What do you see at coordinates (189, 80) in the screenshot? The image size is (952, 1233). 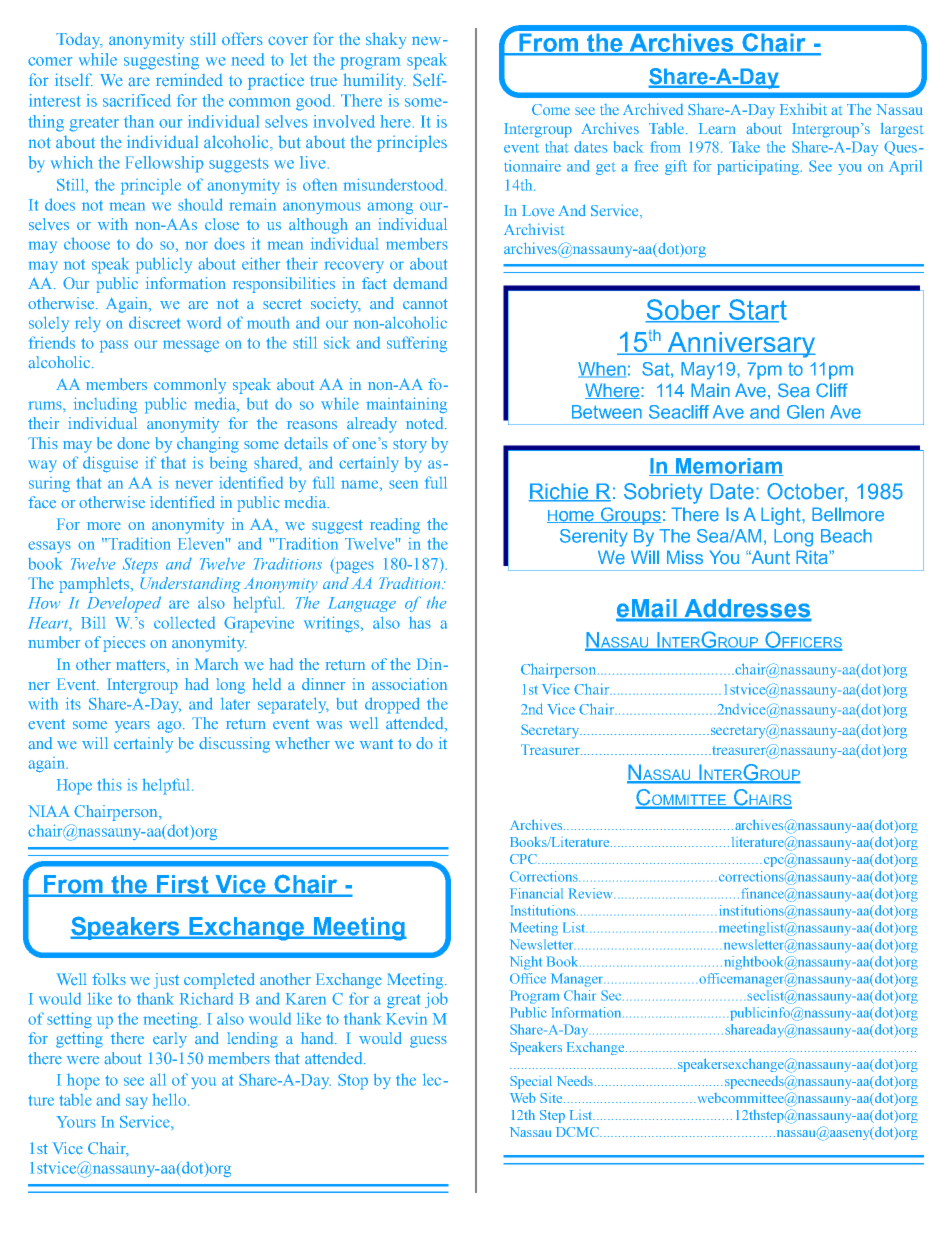 I see `reminded` at bounding box center [189, 80].
